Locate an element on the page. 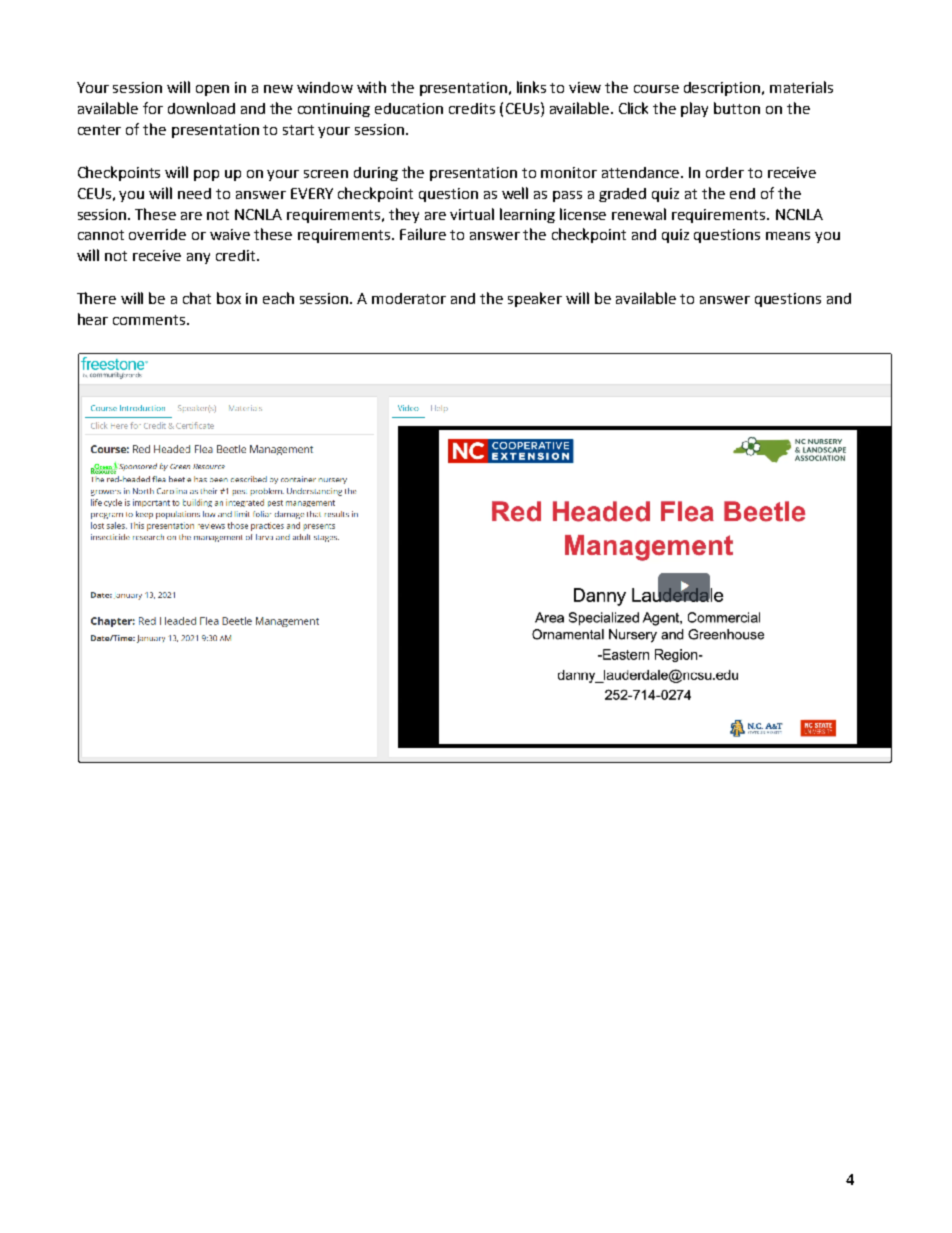  moderator is located at coordinates (409, 298).
